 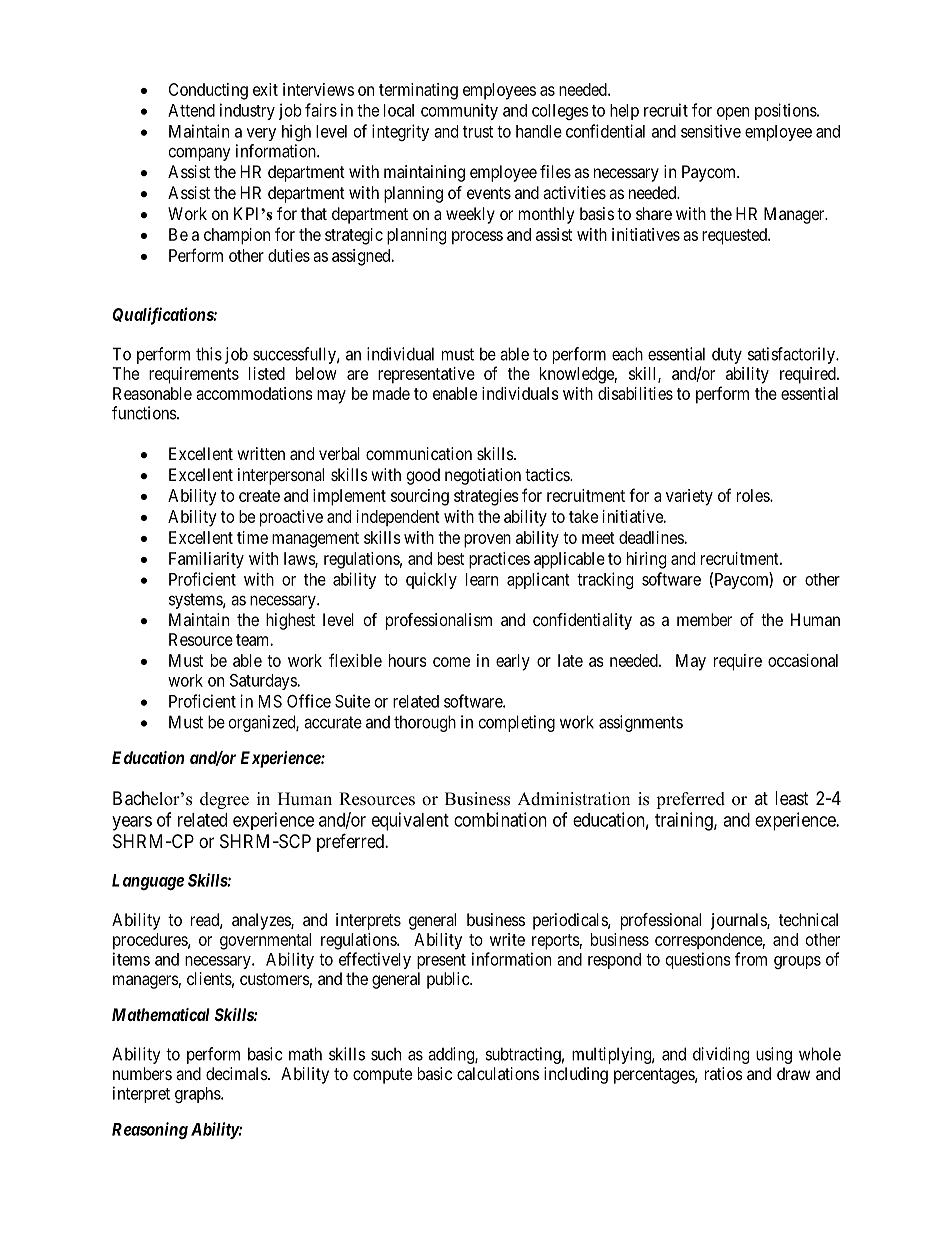 I want to click on duty, so click(x=727, y=356).
